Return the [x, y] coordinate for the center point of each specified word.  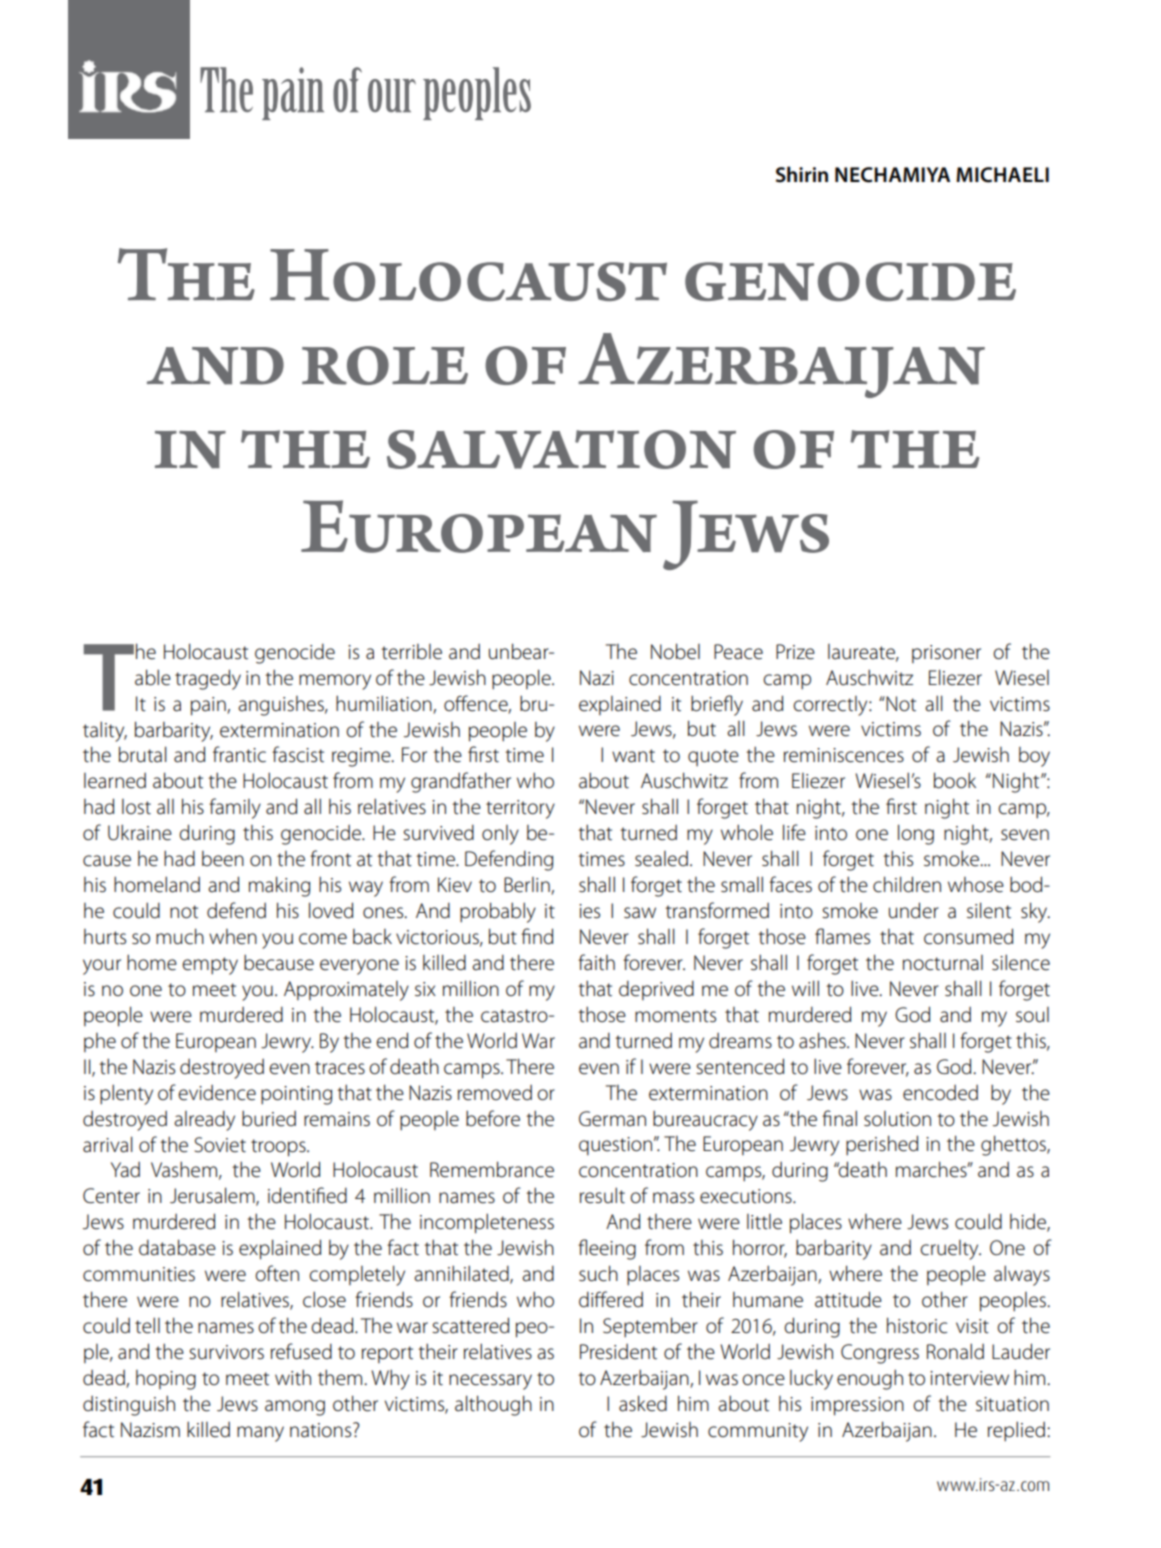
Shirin [802, 174]
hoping [166, 1380]
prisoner [946, 654]
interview [969, 1378]
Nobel [675, 651]
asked [643, 1403]
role [385, 365]
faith [596, 962]
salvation [561, 449]
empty [210, 966]
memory [335, 682]
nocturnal [943, 963]
